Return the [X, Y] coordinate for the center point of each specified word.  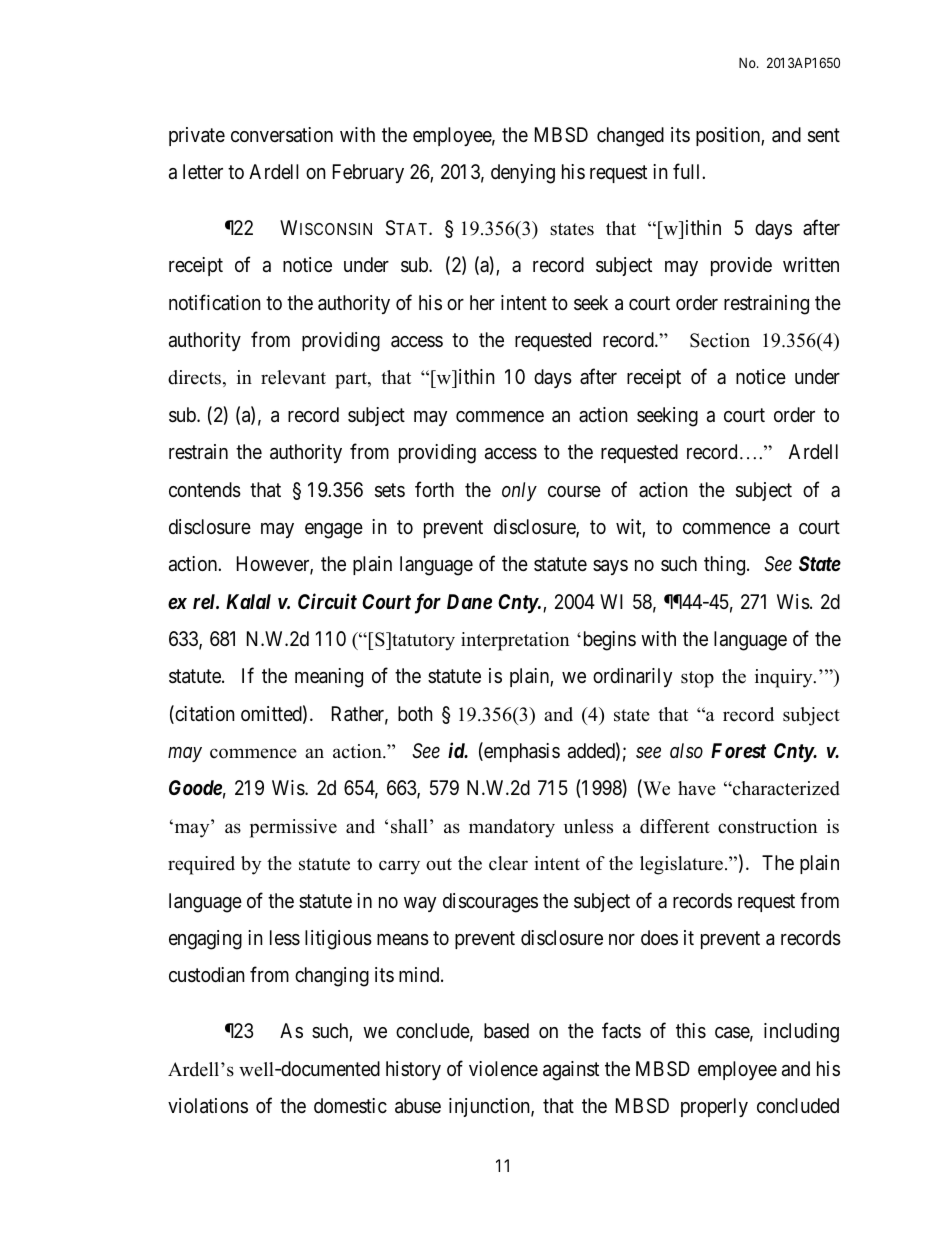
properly [714, 1107]
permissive [293, 828]
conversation [282, 135]
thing [724, 566]
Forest [738, 750]
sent [824, 135]
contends [205, 490]
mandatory [512, 828]
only [519, 491]
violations [208, 1106]
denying [523, 174]
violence [503, 1068]
